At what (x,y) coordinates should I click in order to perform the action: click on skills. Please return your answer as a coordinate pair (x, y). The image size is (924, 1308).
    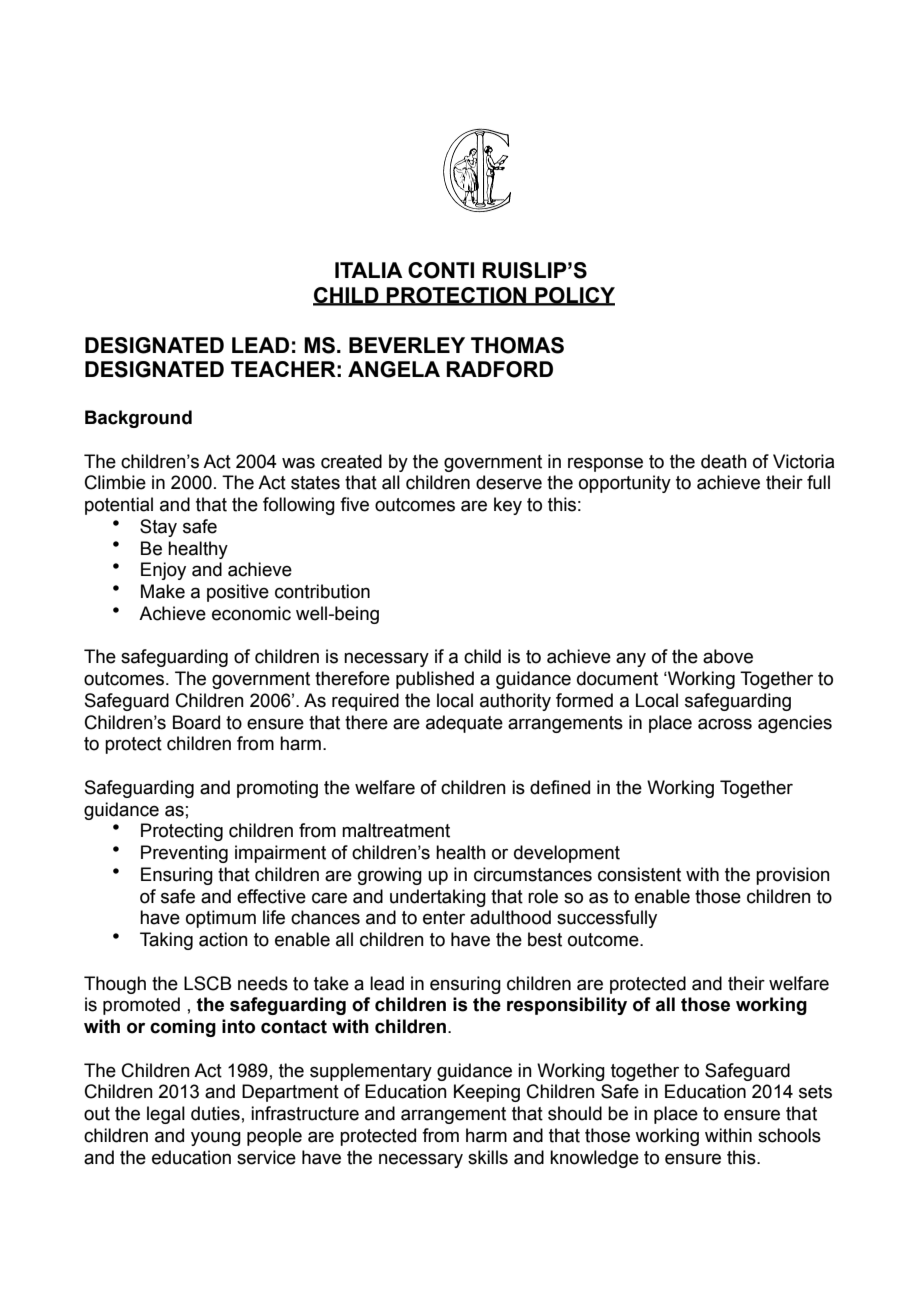
    Looking at the image, I should click on (488, 1157).
